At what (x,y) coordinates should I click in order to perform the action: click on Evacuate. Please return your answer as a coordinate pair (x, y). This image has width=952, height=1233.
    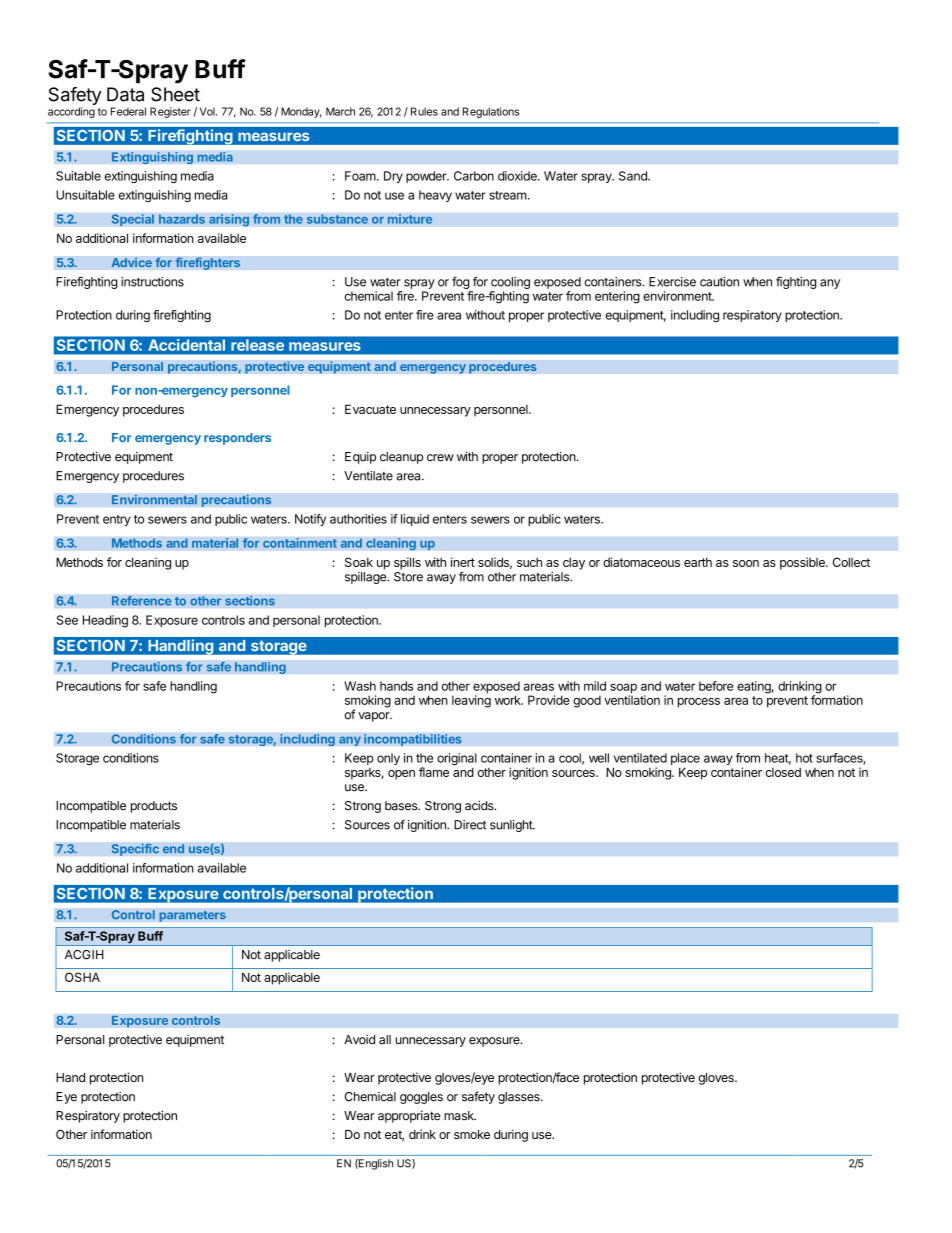
    Looking at the image, I should click on (370, 409).
